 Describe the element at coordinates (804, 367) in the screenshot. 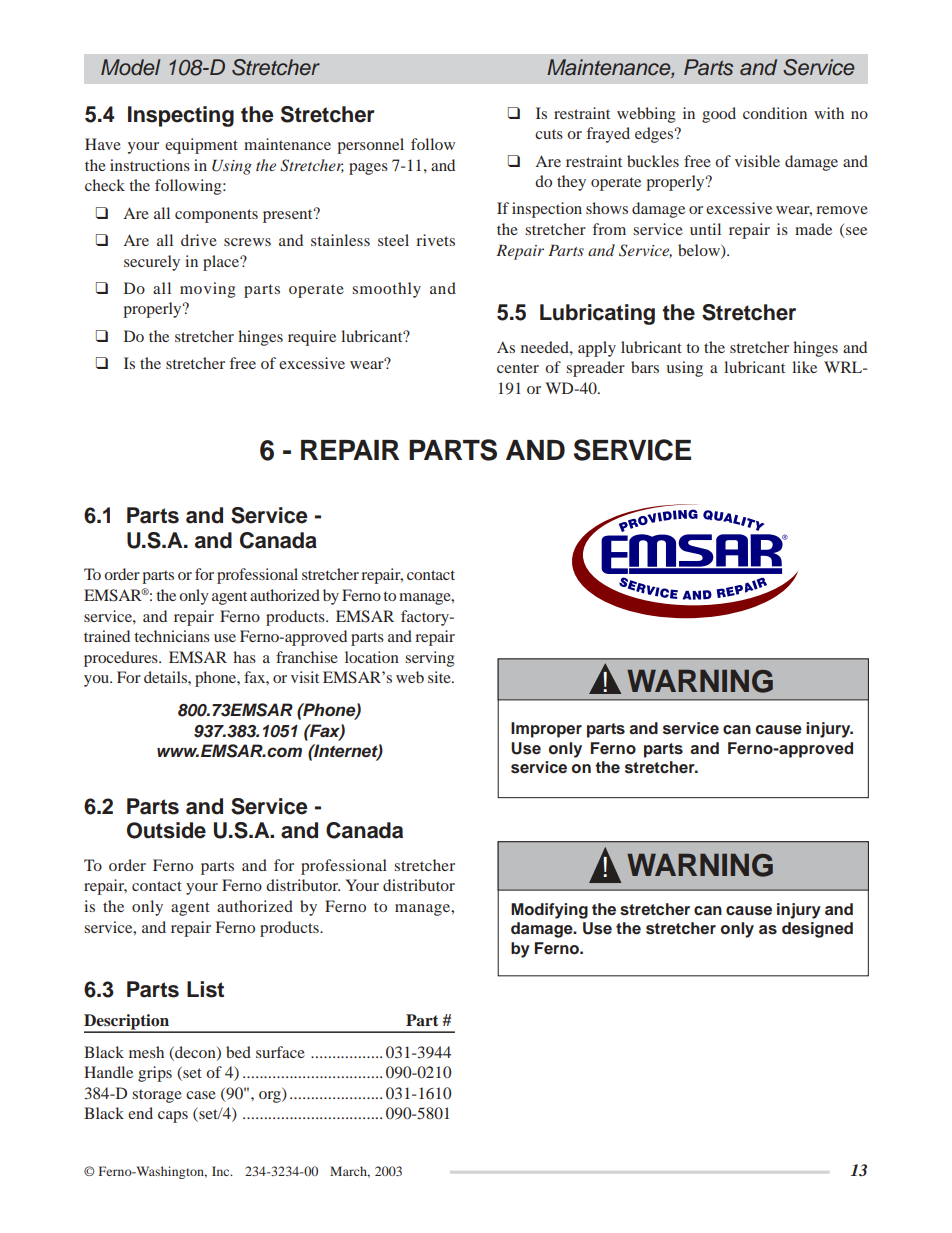

I see `like` at that location.
